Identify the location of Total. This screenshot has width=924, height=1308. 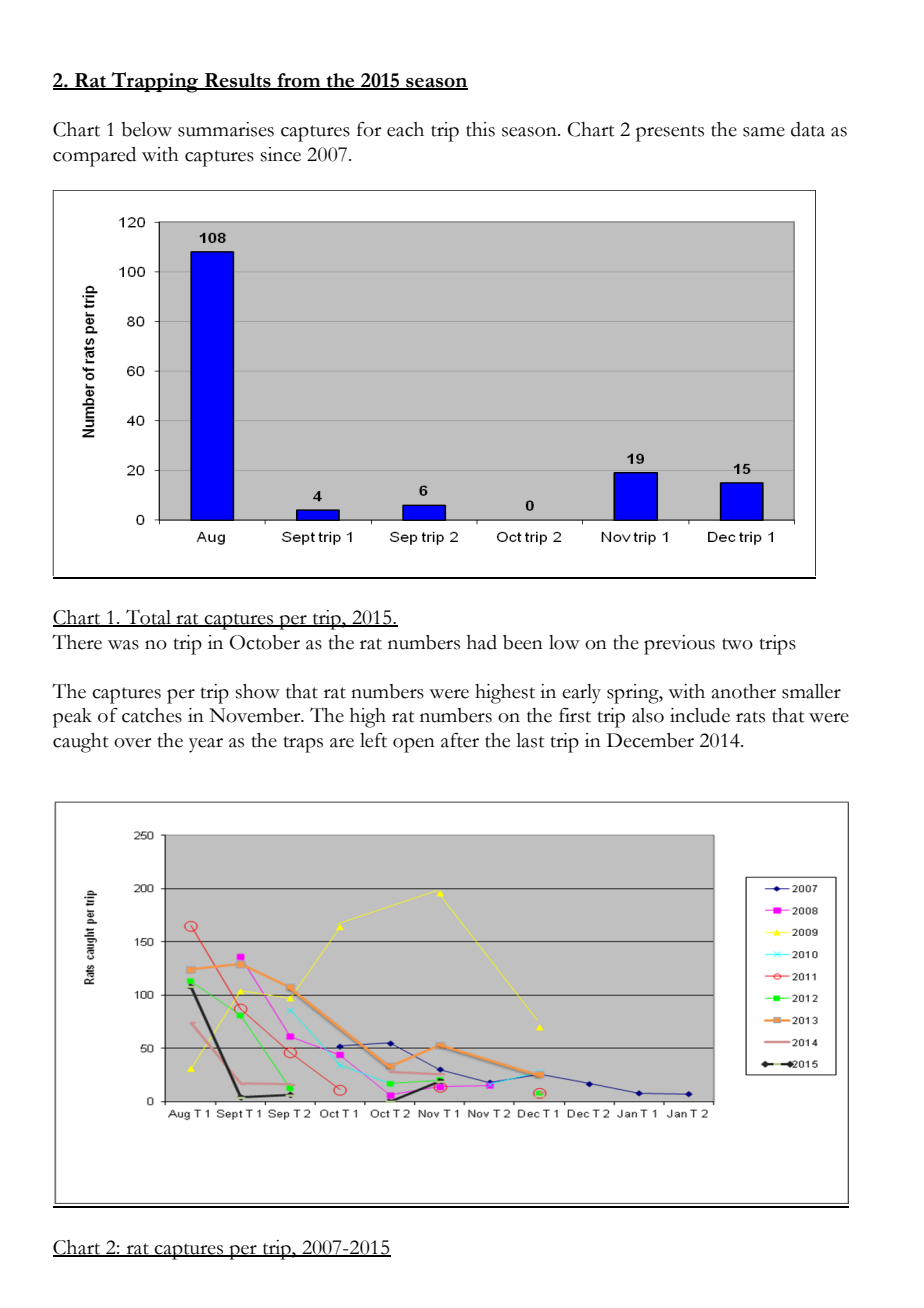
(149, 618).
